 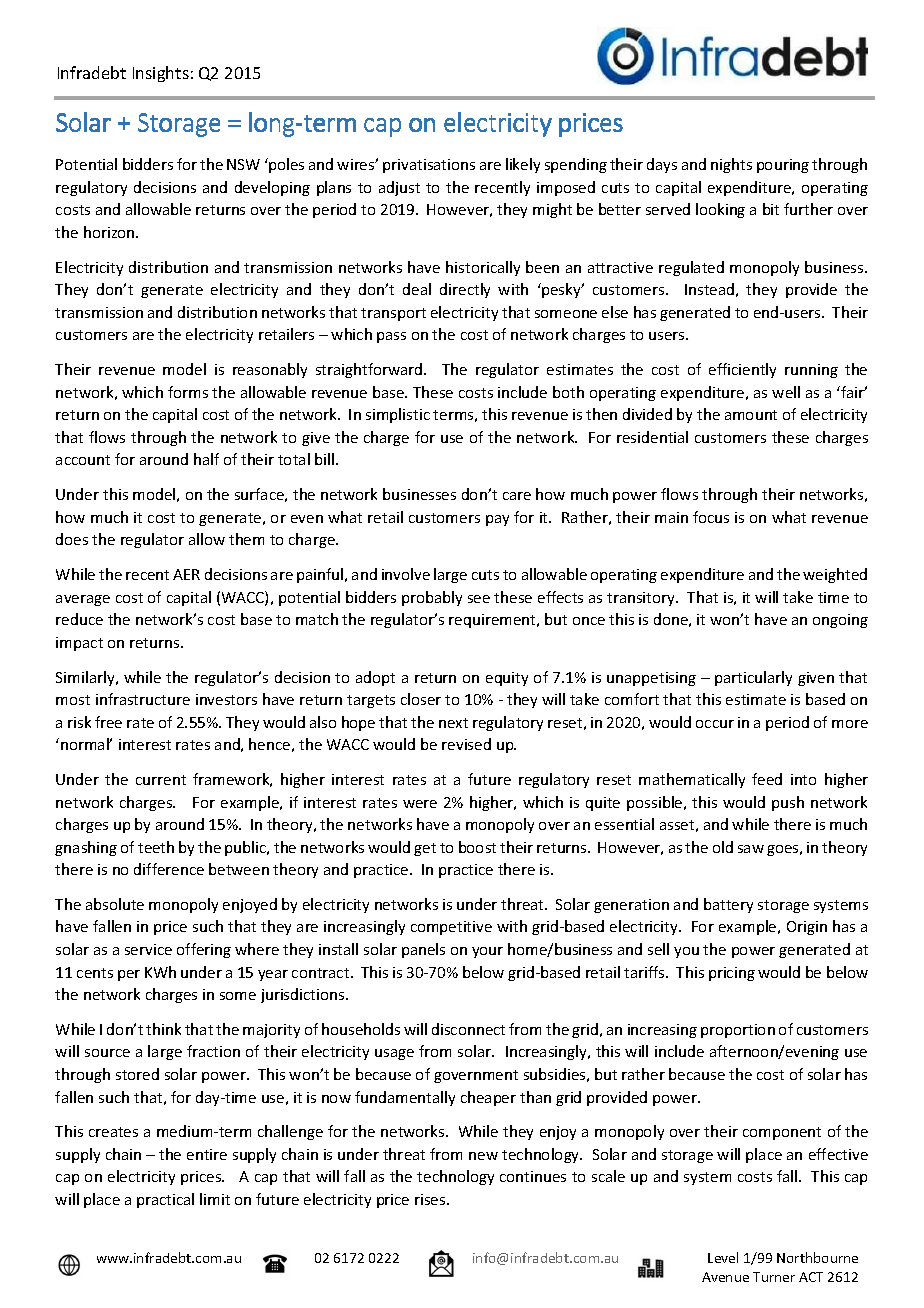 I want to click on nights, so click(x=731, y=165).
